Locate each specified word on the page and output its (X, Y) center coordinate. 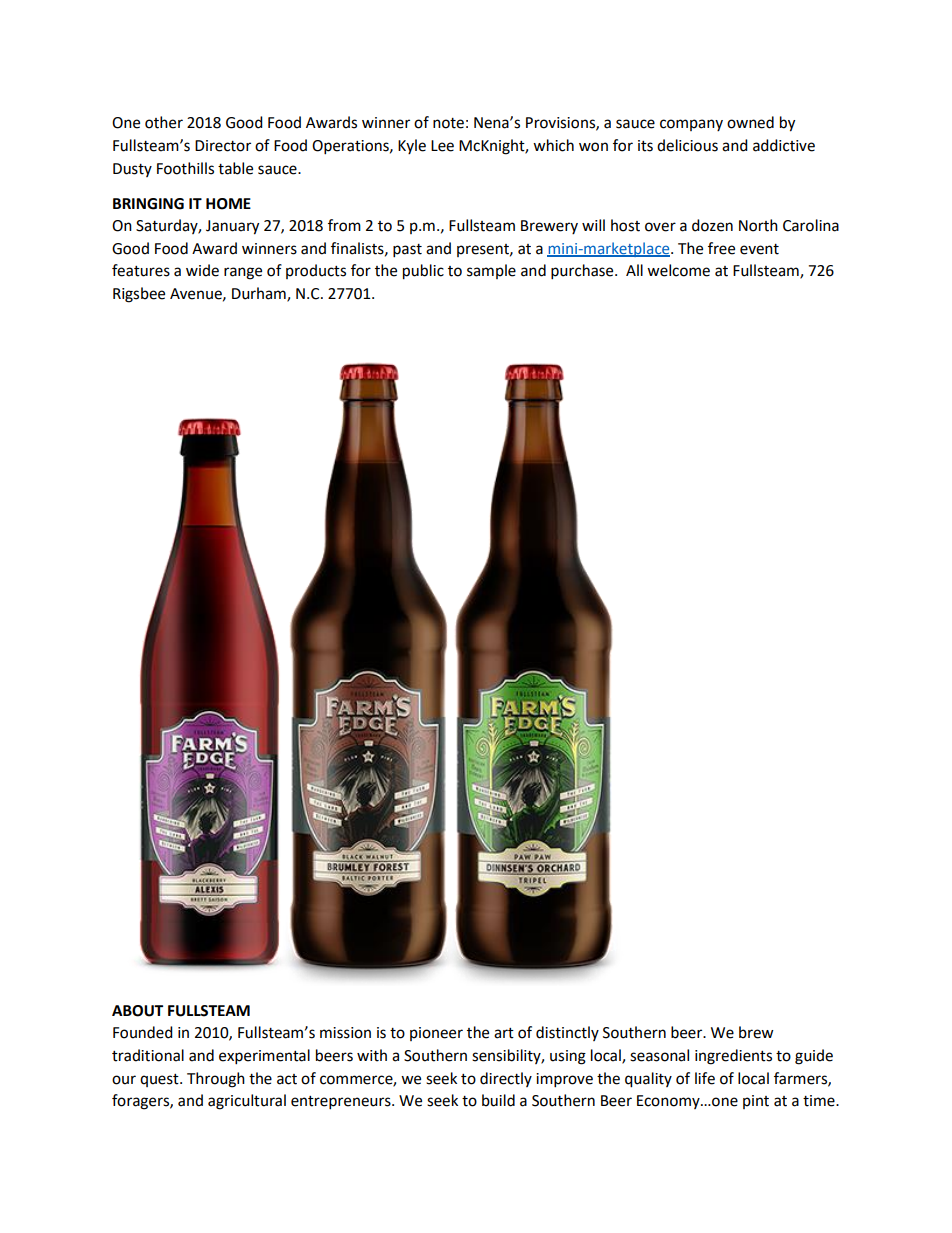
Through (216, 1080)
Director (223, 146)
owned (750, 122)
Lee (442, 146)
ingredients (733, 1057)
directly (506, 1079)
